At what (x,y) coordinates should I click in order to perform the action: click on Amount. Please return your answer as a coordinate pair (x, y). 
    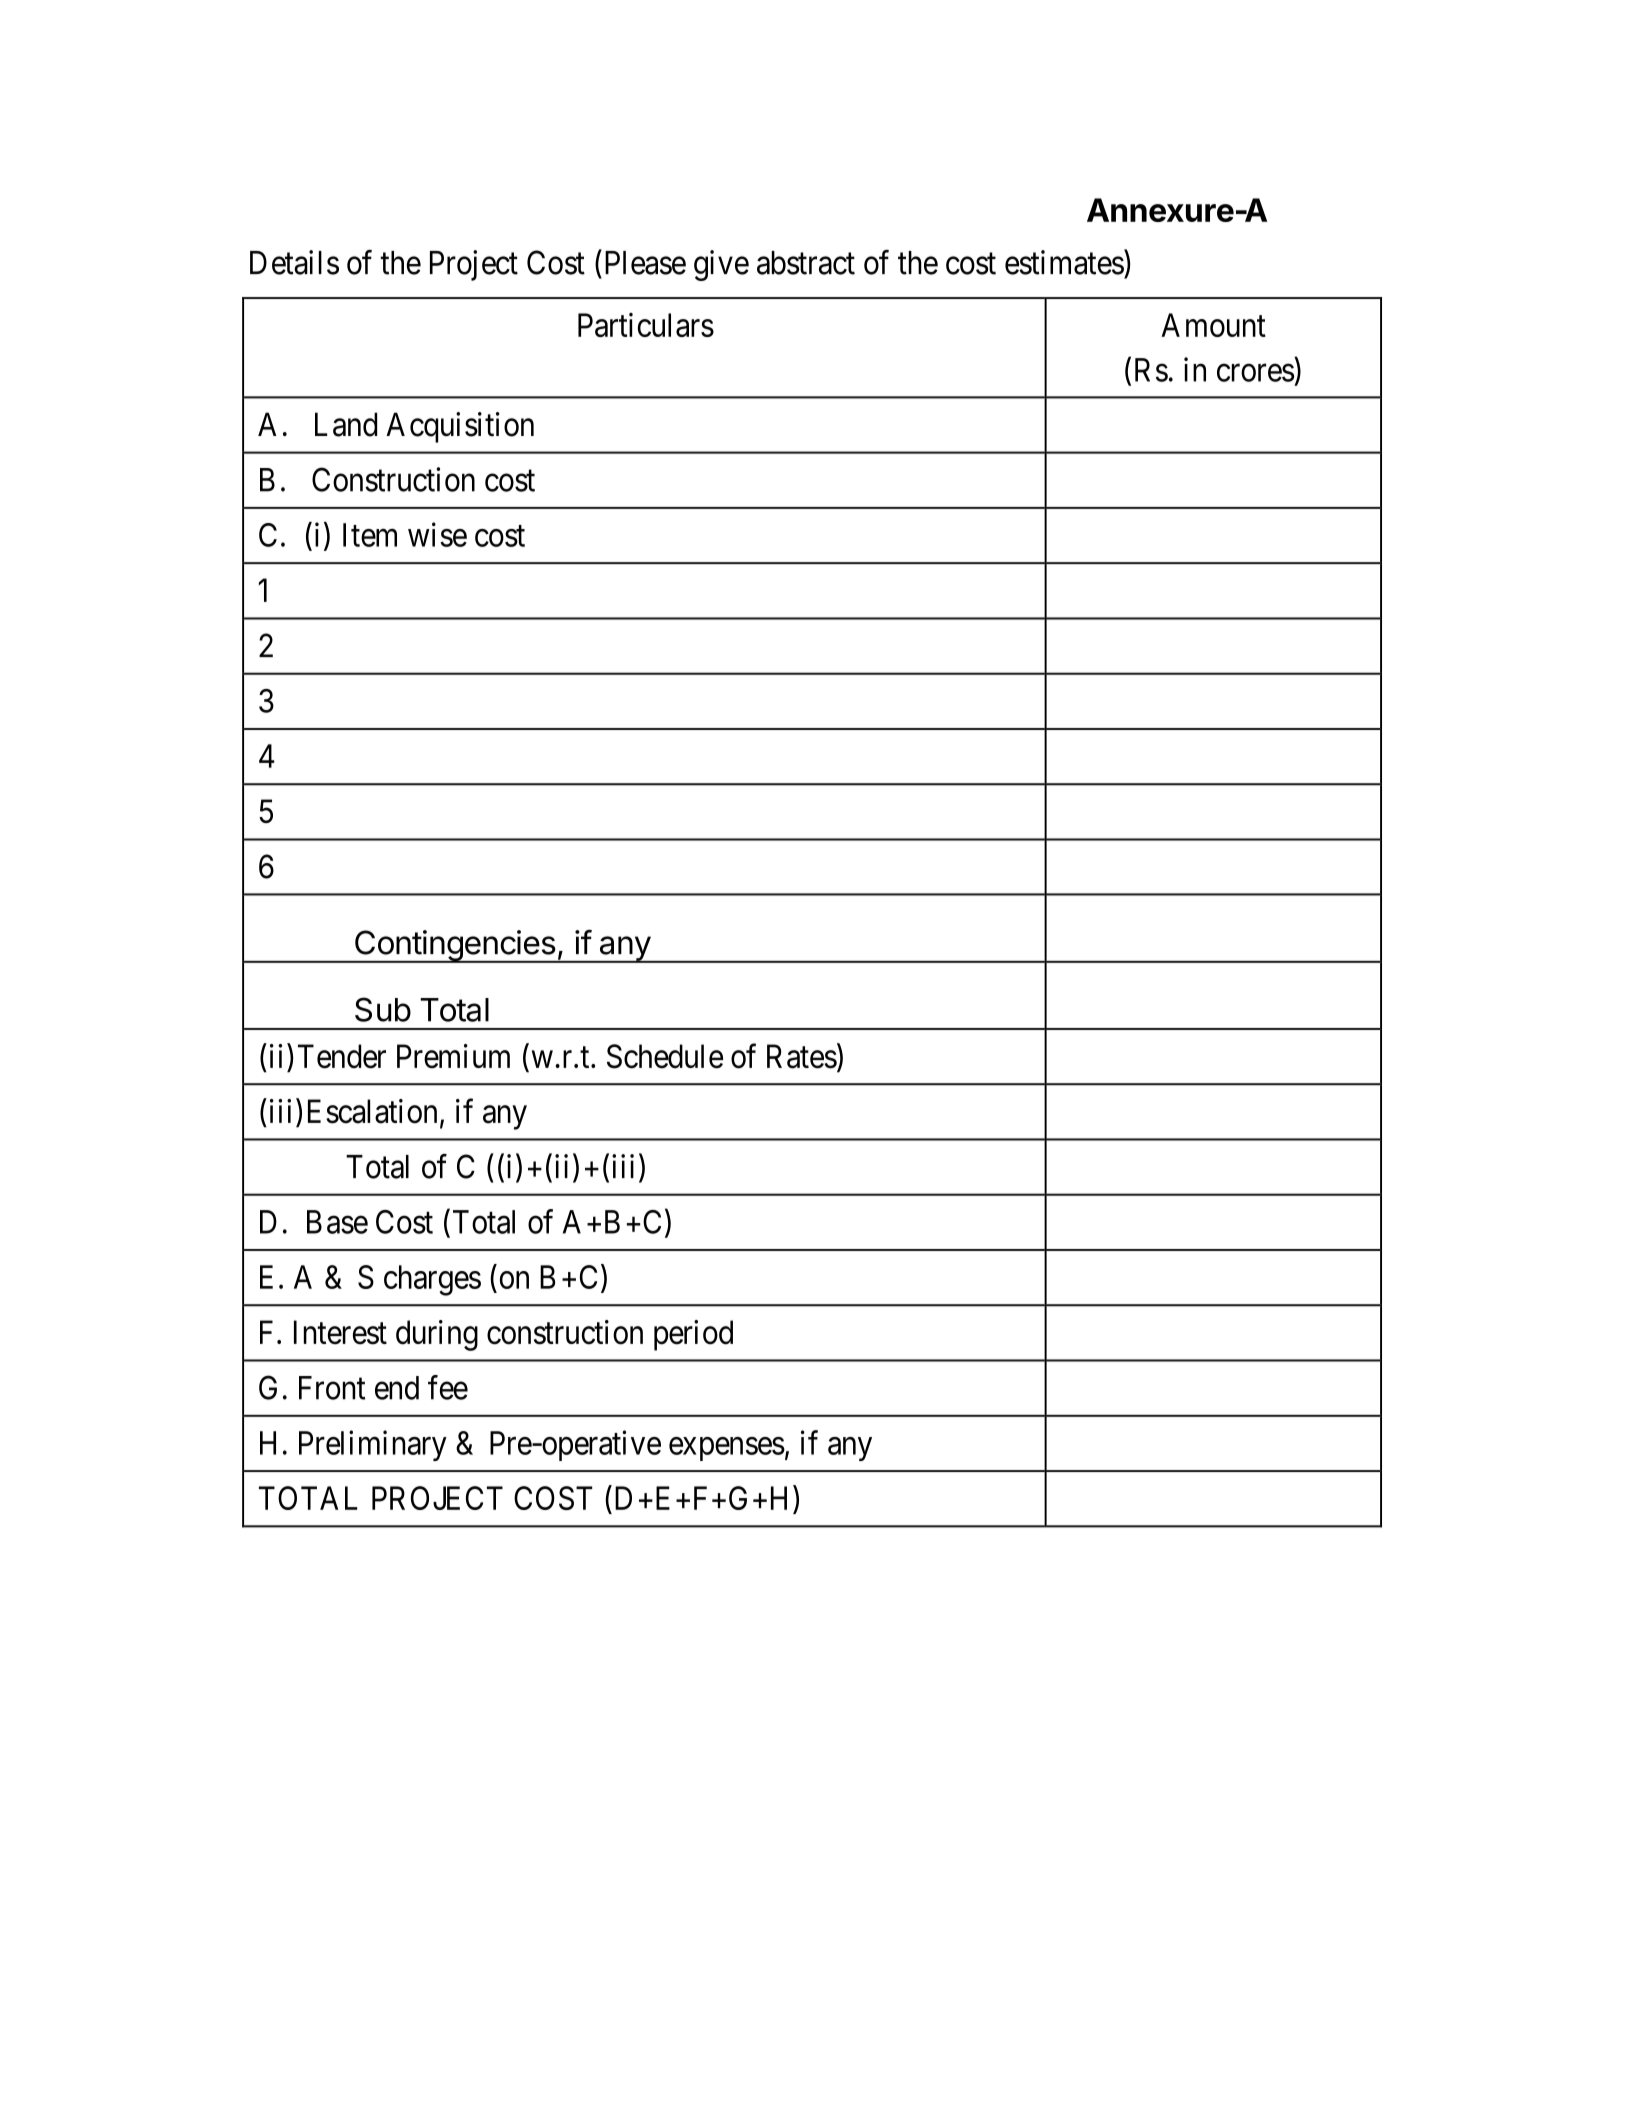
    Looking at the image, I should click on (1213, 325).
